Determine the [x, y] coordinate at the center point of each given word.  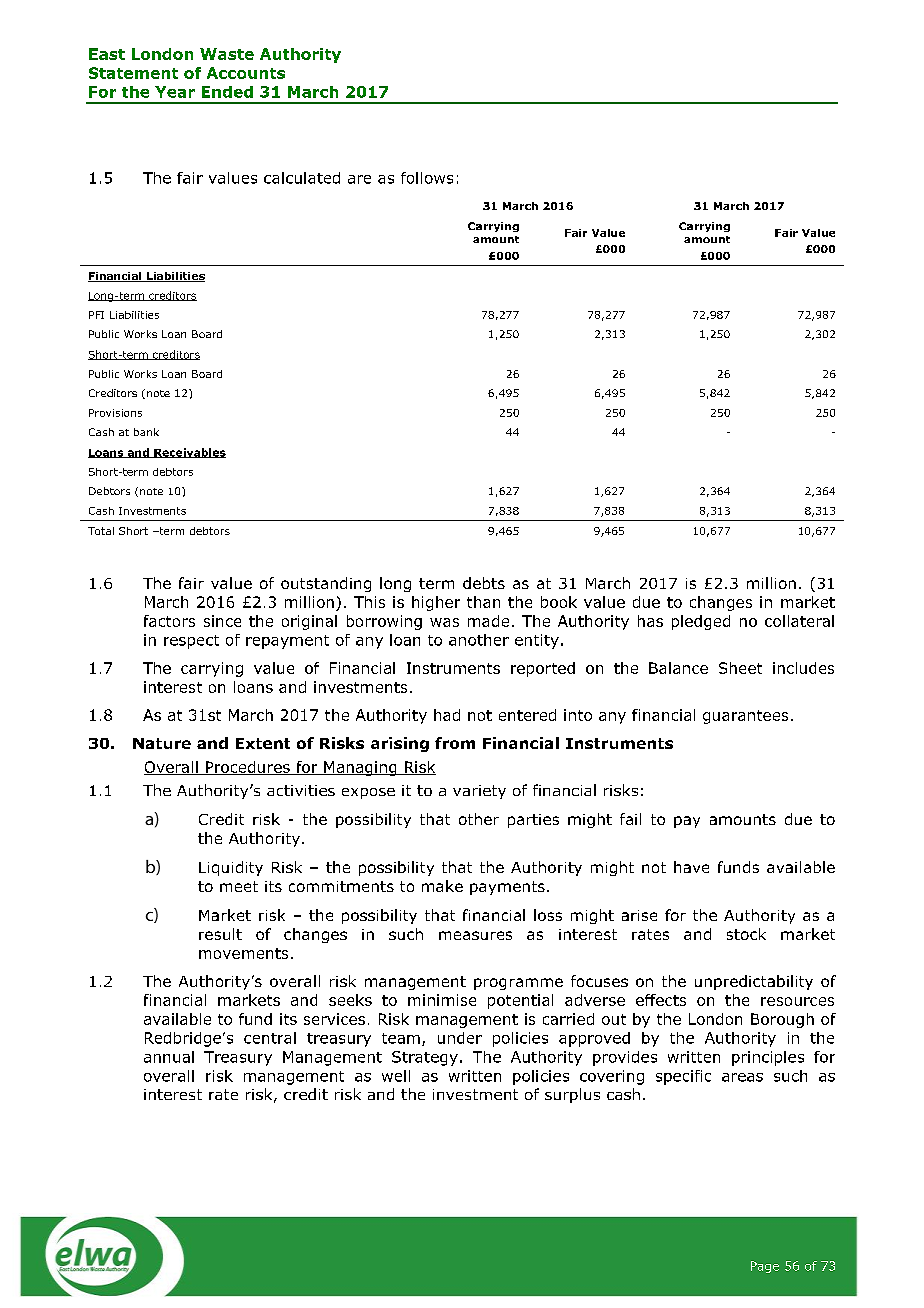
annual [169, 1057]
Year [175, 92]
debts [484, 583]
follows [427, 178]
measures [475, 935]
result [220, 934]
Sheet [740, 668]
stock [746, 934]
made [488, 621]
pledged [701, 622]
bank [146, 432]
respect [191, 642]
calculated [302, 178]
